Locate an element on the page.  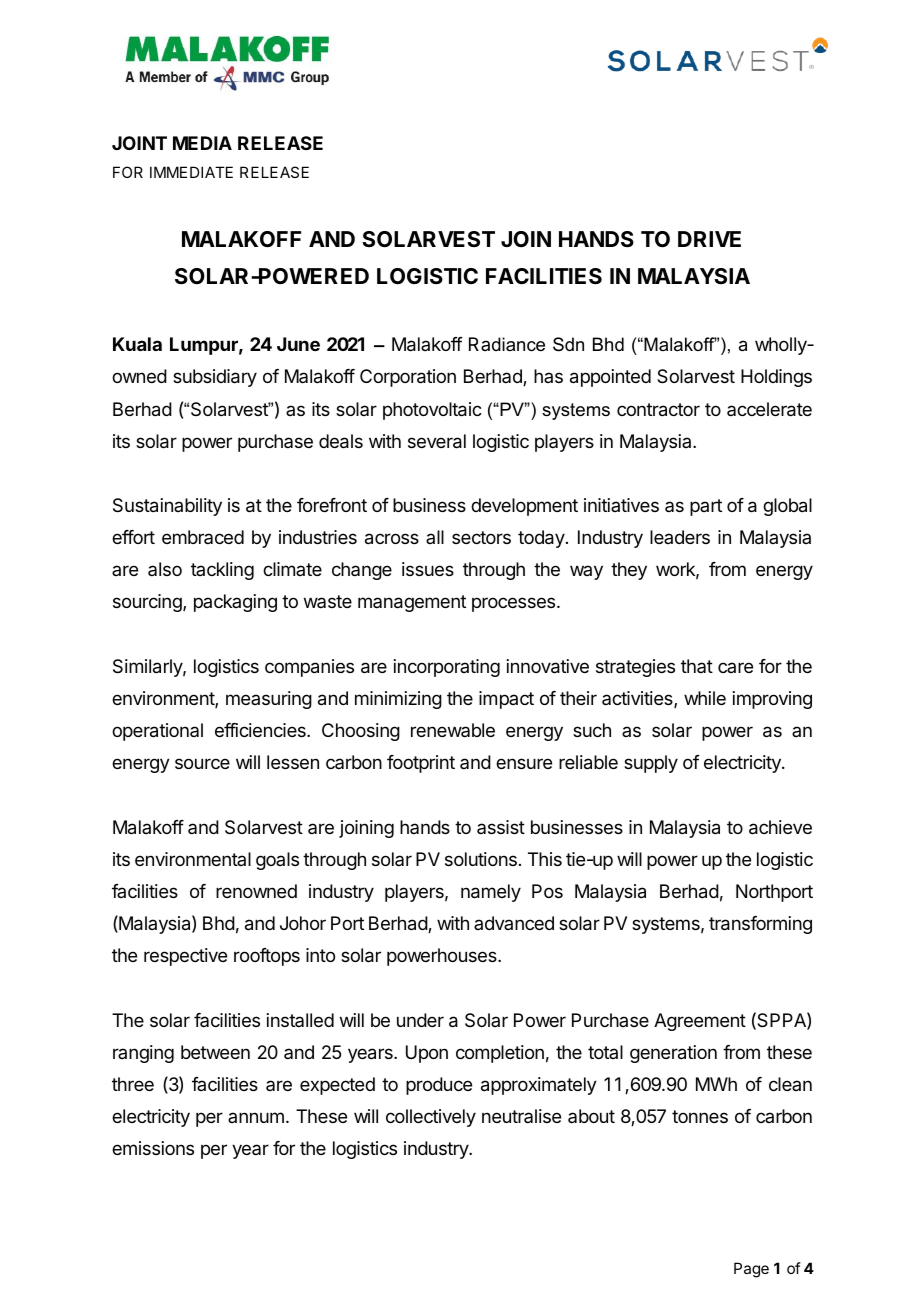
Upon is located at coordinates (427, 1054).
